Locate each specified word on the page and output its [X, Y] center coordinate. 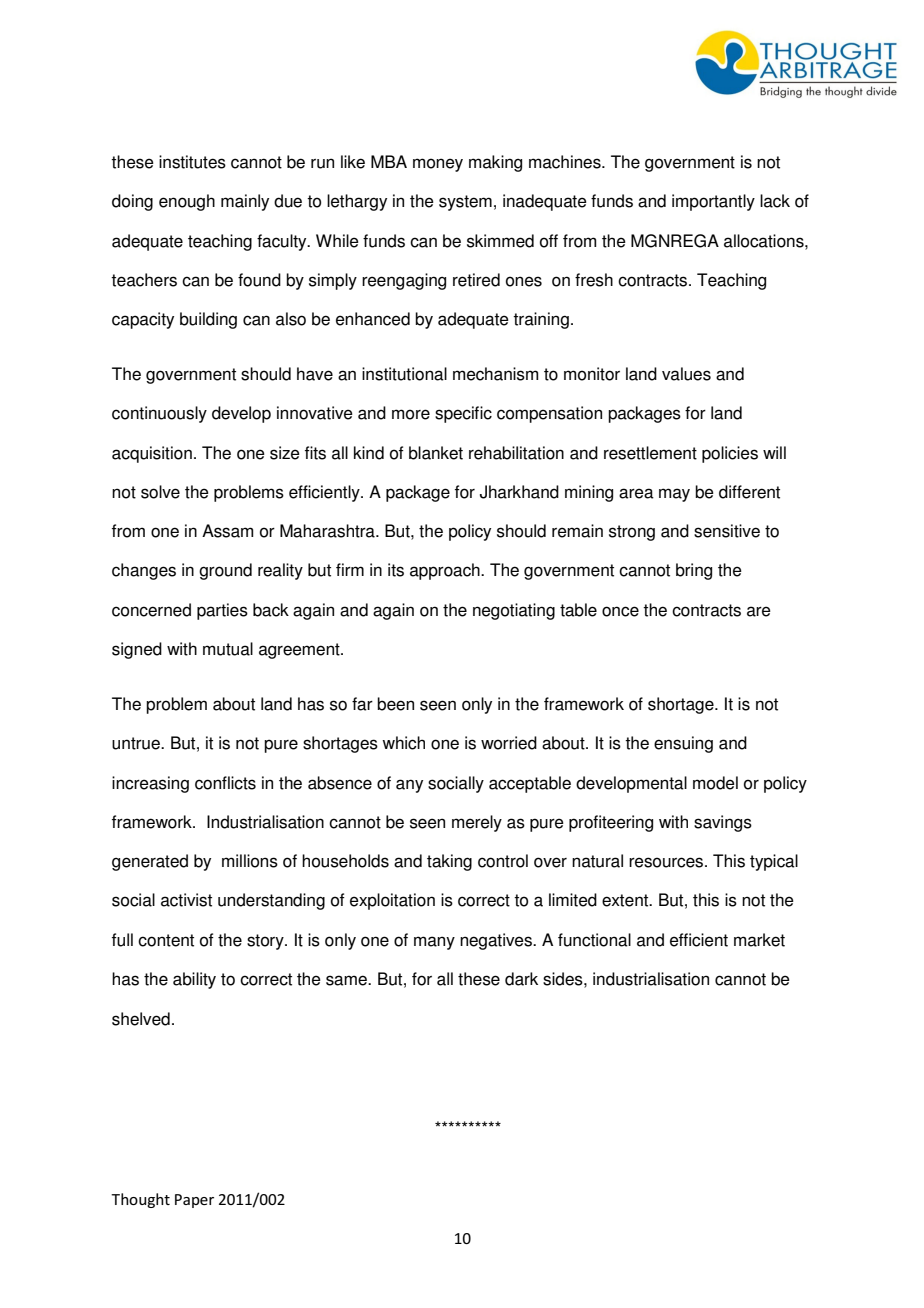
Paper [194, 1201]
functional [594, 940]
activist [186, 900]
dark [521, 979]
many [434, 943]
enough [187, 202]
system [465, 203]
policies [730, 454]
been [395, 704]
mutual [228, 649]
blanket [436, 453]
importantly [713, 202]
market [759, 940]
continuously [159, 414]
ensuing [683, 744]
